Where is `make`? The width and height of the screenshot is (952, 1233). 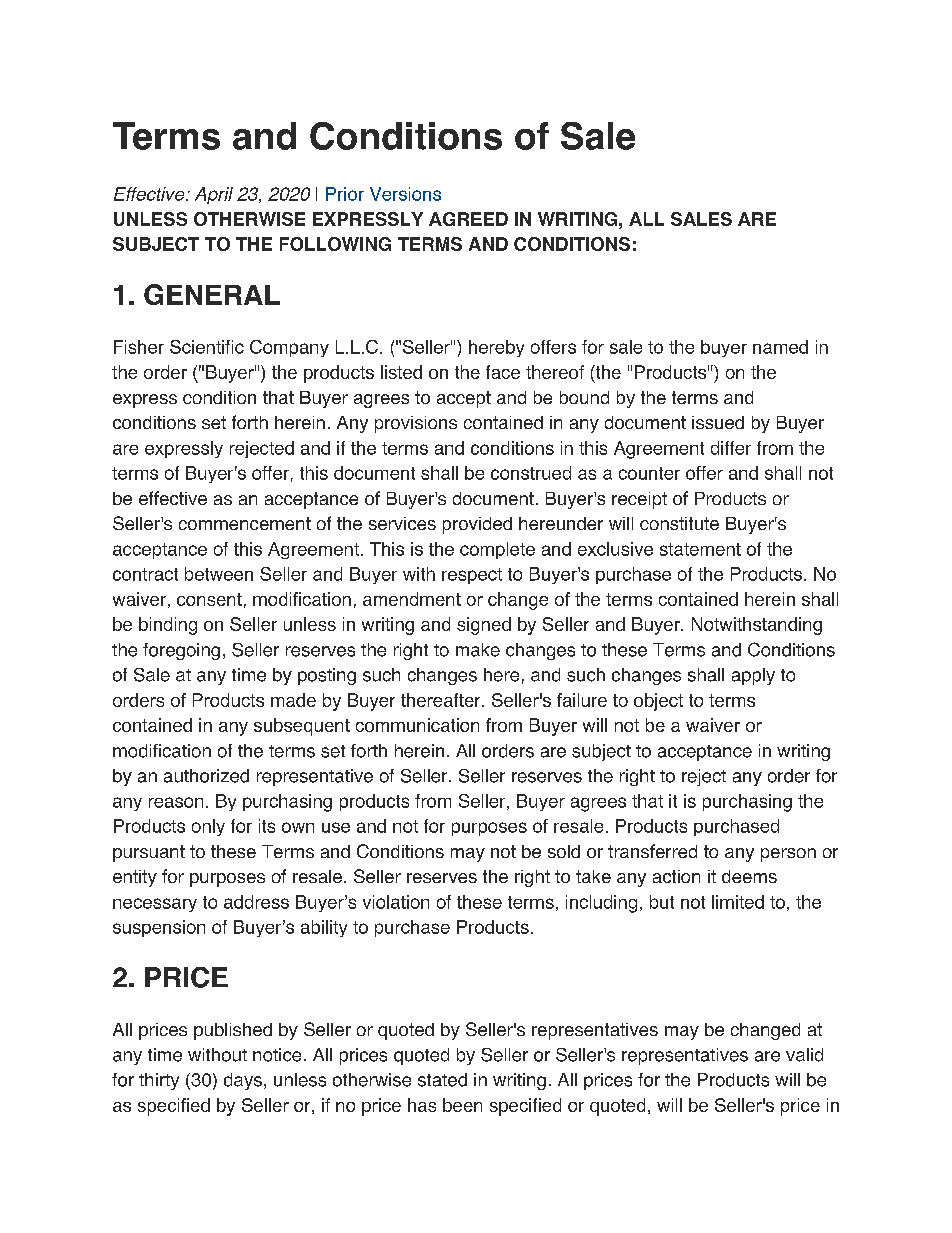
make is located at coordinates (478, 650).
